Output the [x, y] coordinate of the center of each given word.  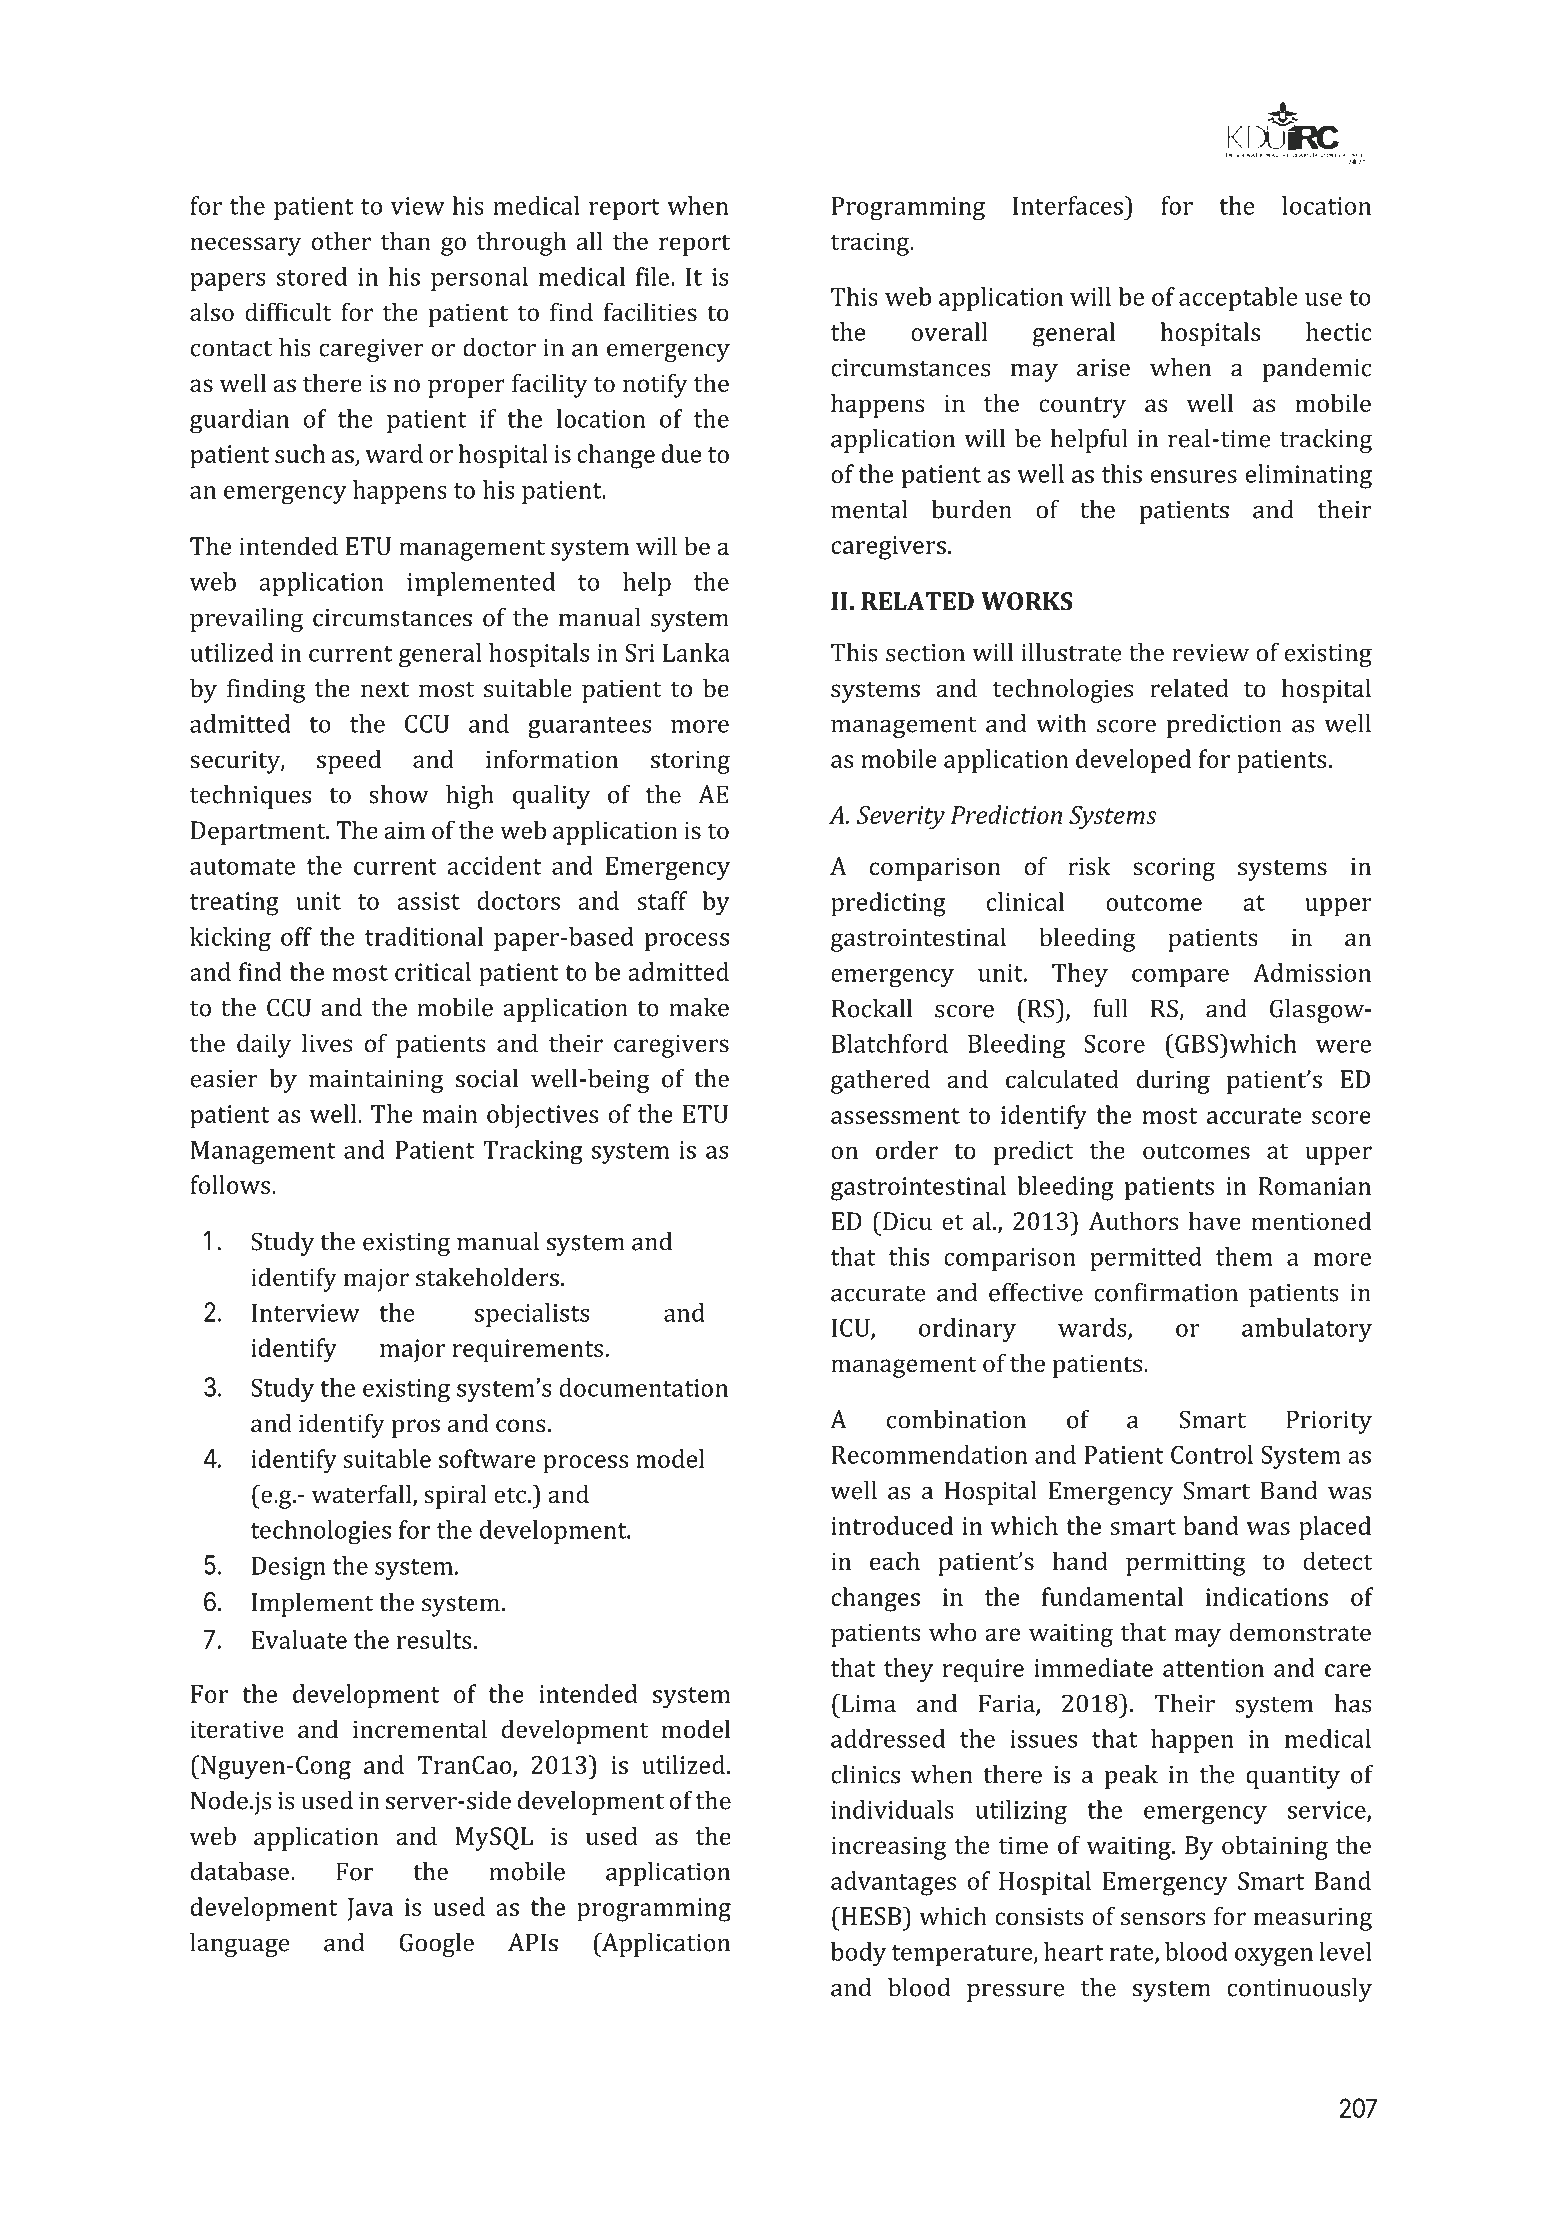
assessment [895, 1116]
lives [327, 1042]
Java [370, 1909]
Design [289, 1569]
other [341, 240]
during [1173, 1081]
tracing [871, 244]
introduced [892, 1525]
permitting [1186, 1564]
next [385, 689]
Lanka [696, 652]
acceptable [1238, 299]
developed [1133, 761]
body [858, 1954]
